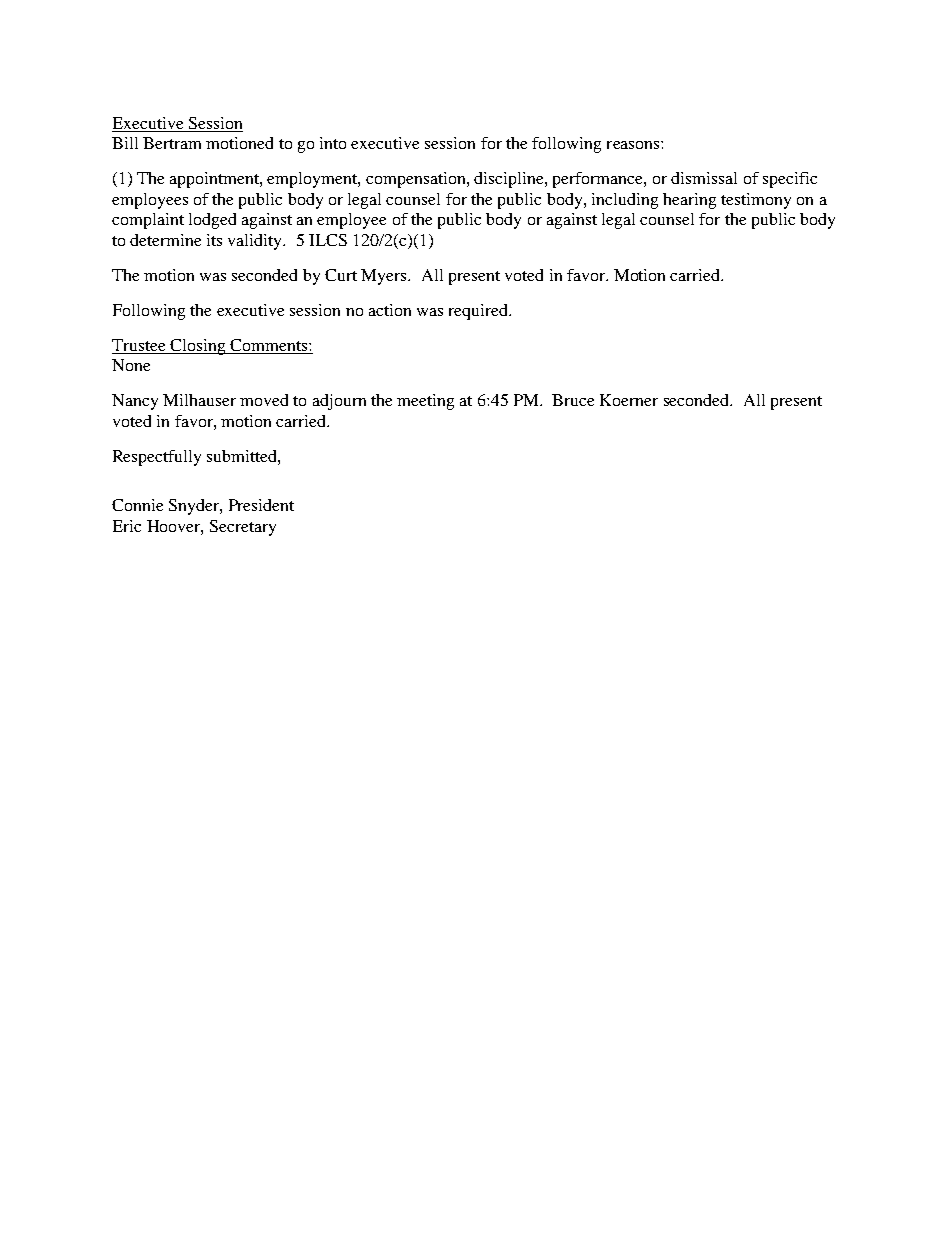 Image resolution: width=952 pixels, height=1233 pixels. What do you see at coordinates (704, 178) in the page?
I see `dismissal` at bounding box center [704, 178].
